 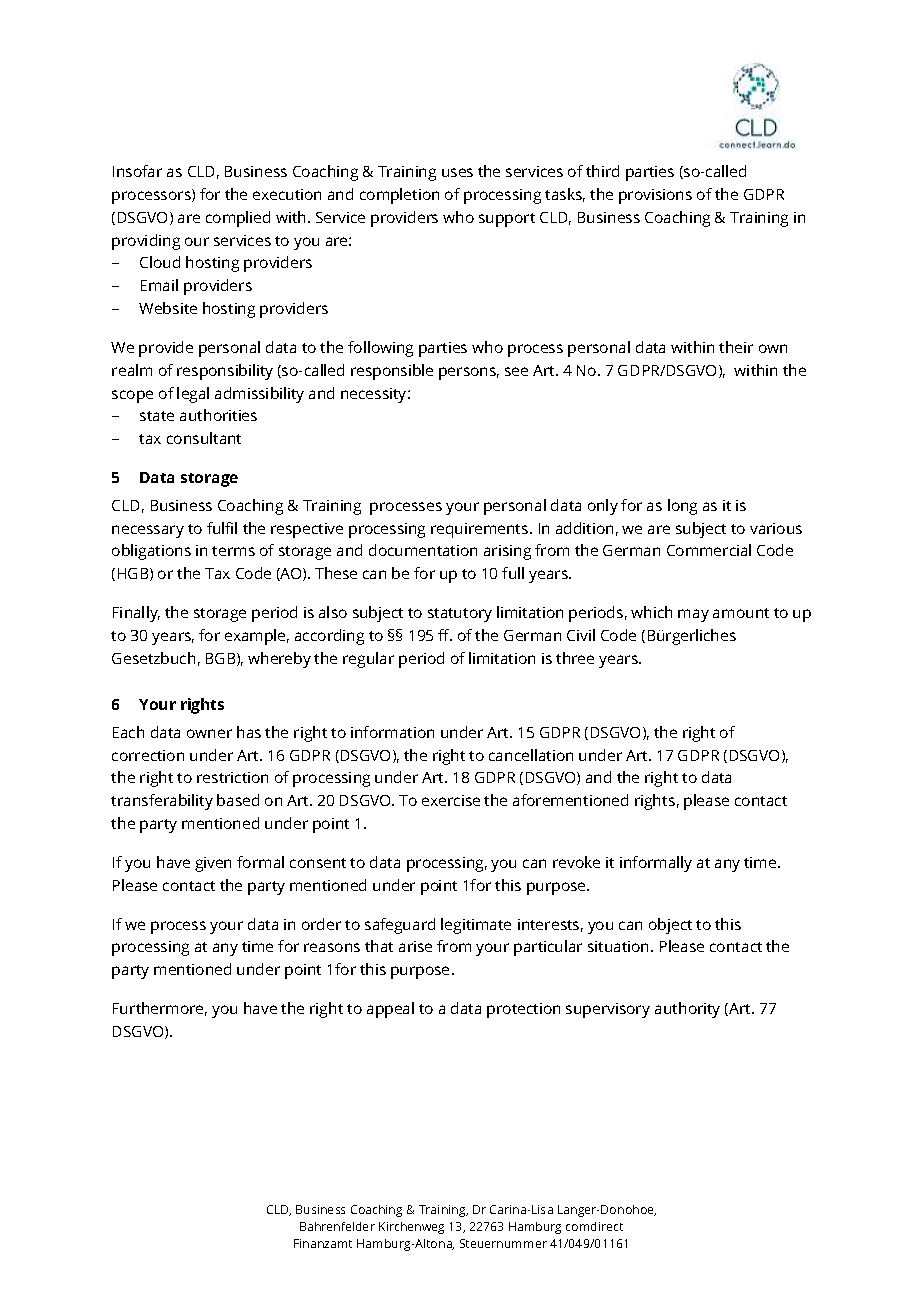 What do you see at coordinates (209, 733) in the document?
I see `owner` at bounding box center [209, 733].
